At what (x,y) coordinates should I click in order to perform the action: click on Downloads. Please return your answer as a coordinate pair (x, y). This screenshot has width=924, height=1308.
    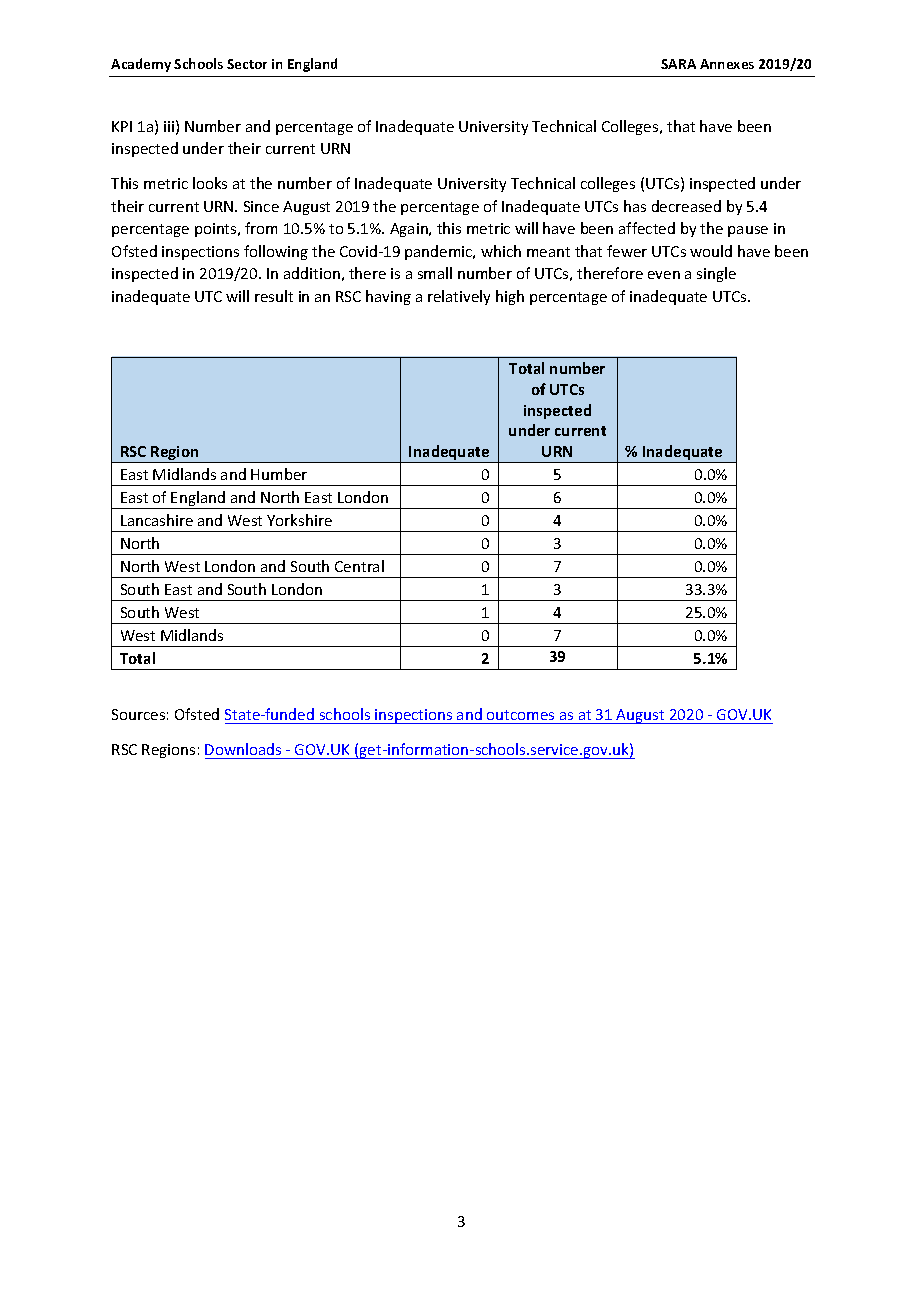
    Looking at the image, I should click on (243, 749).
